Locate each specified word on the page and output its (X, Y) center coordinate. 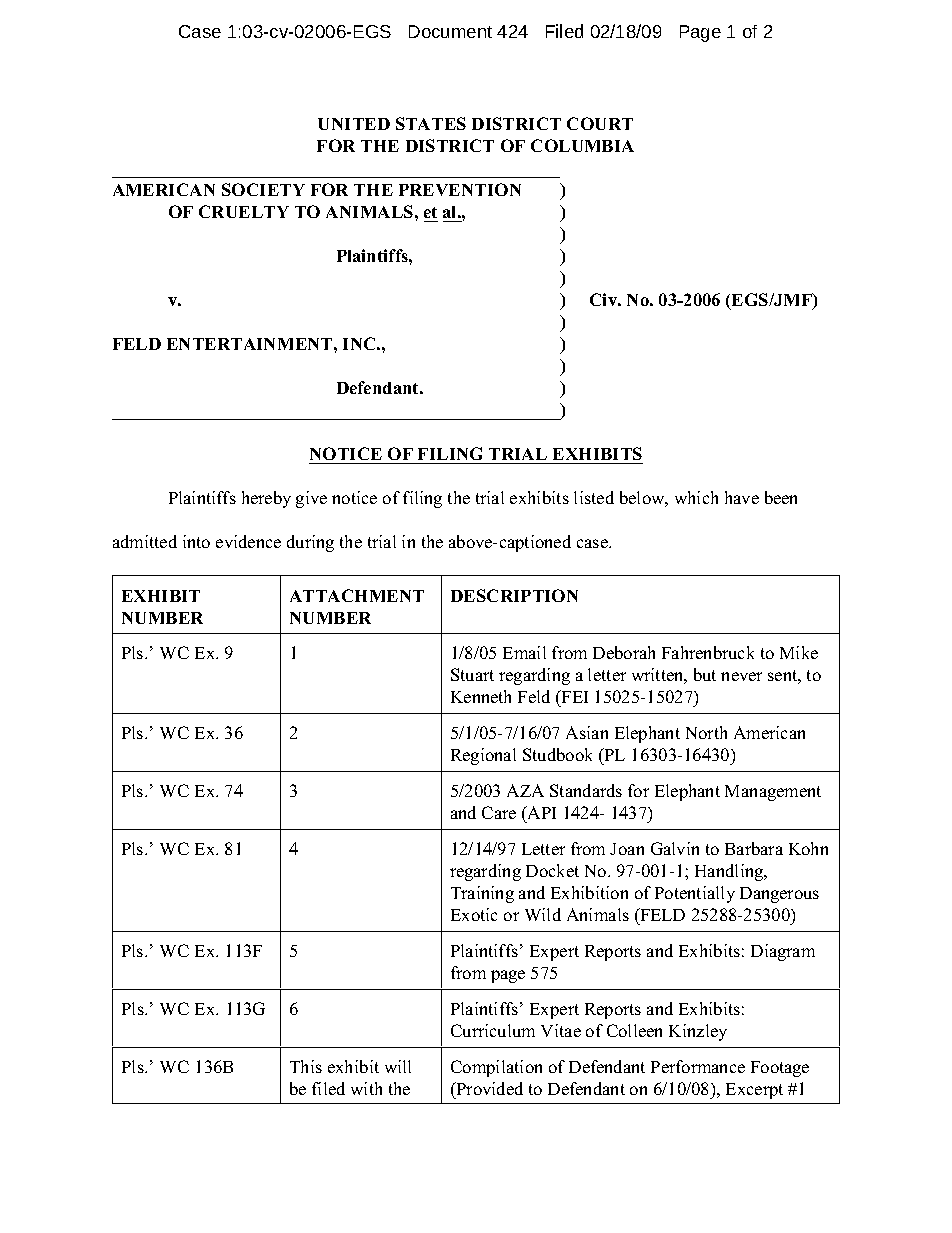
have (742, 497)
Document (450, 31)
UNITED (354, 124)
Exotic (474, 914)
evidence (248, 541)
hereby (266, 499)
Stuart (472, 674)
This (306, 1066)
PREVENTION (460, 189)
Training (482, 894)
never (741, 676)
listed (594, 497)
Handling (730, 872)
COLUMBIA (582, 145)
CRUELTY (244, 211)
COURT (600, 123)
